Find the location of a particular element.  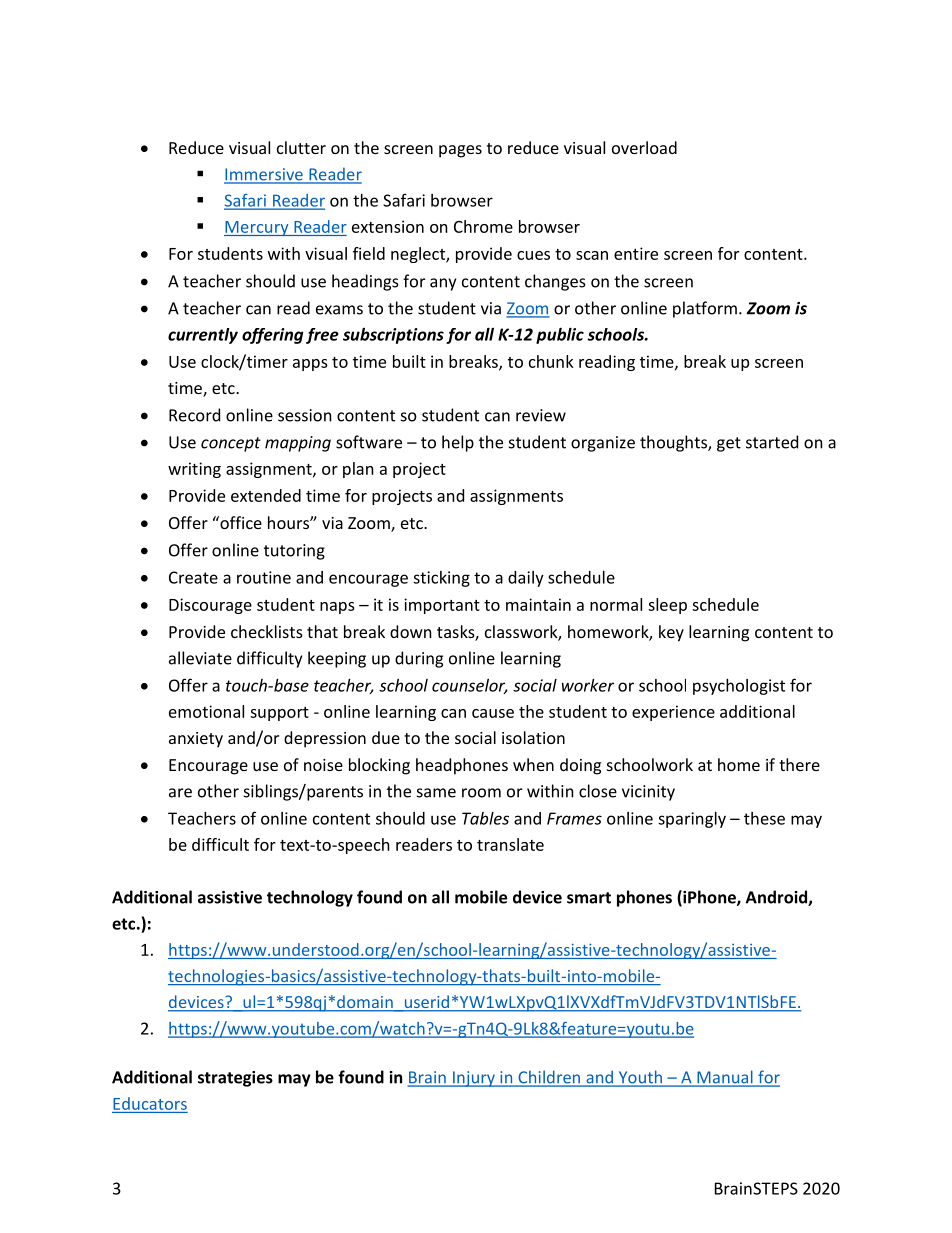

sparingly is located at coordinates (692, 820).
